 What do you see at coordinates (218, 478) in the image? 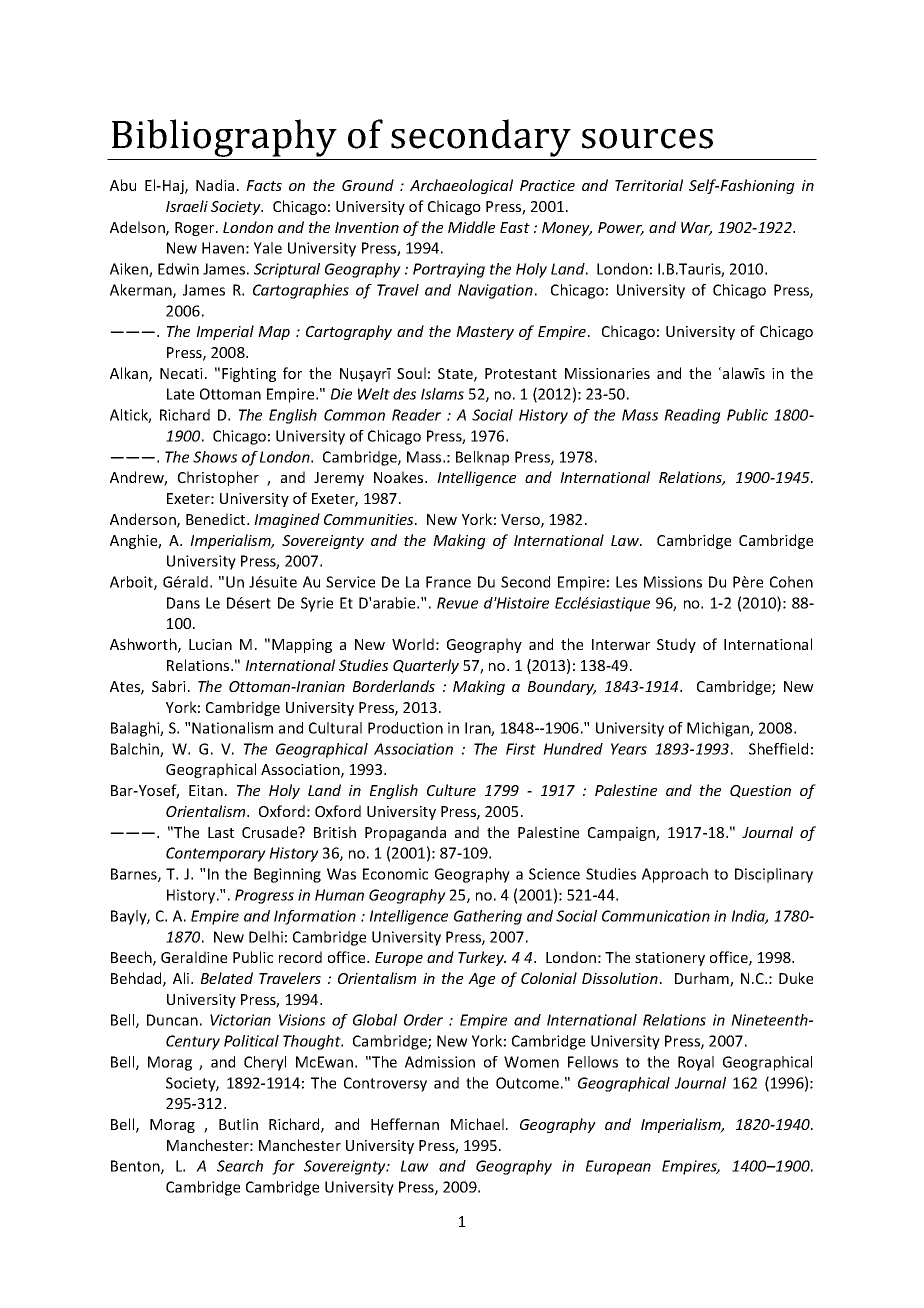
I see `Christopher` at bounding box center [218, 478].
